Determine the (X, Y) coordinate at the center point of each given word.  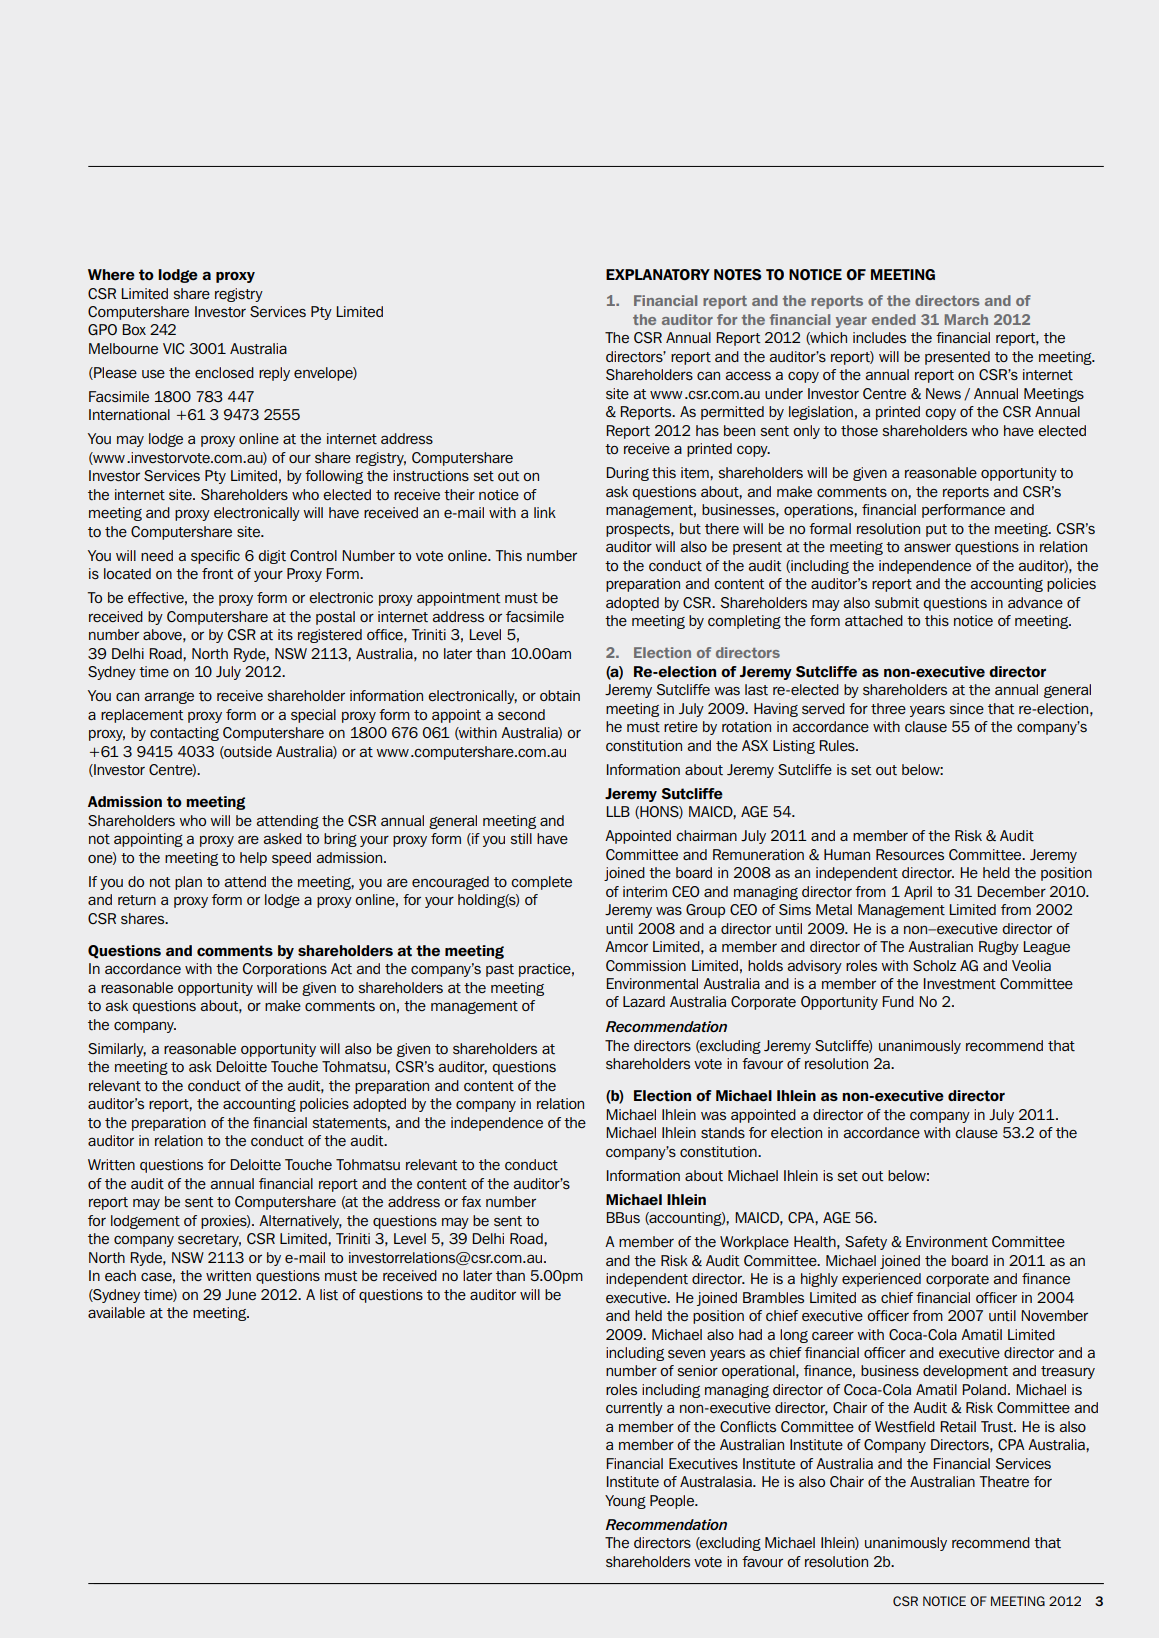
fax (471, 1201)
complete (541, 883)
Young (625, 1502)
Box (134, 329)
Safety (866, 1243)
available (116, 1312)
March (966, 319)
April (918, 893)
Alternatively (300, 1222)
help (253, 859)
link (545, 512)
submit (897, 602)
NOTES (738, 274)
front (218, 573)
